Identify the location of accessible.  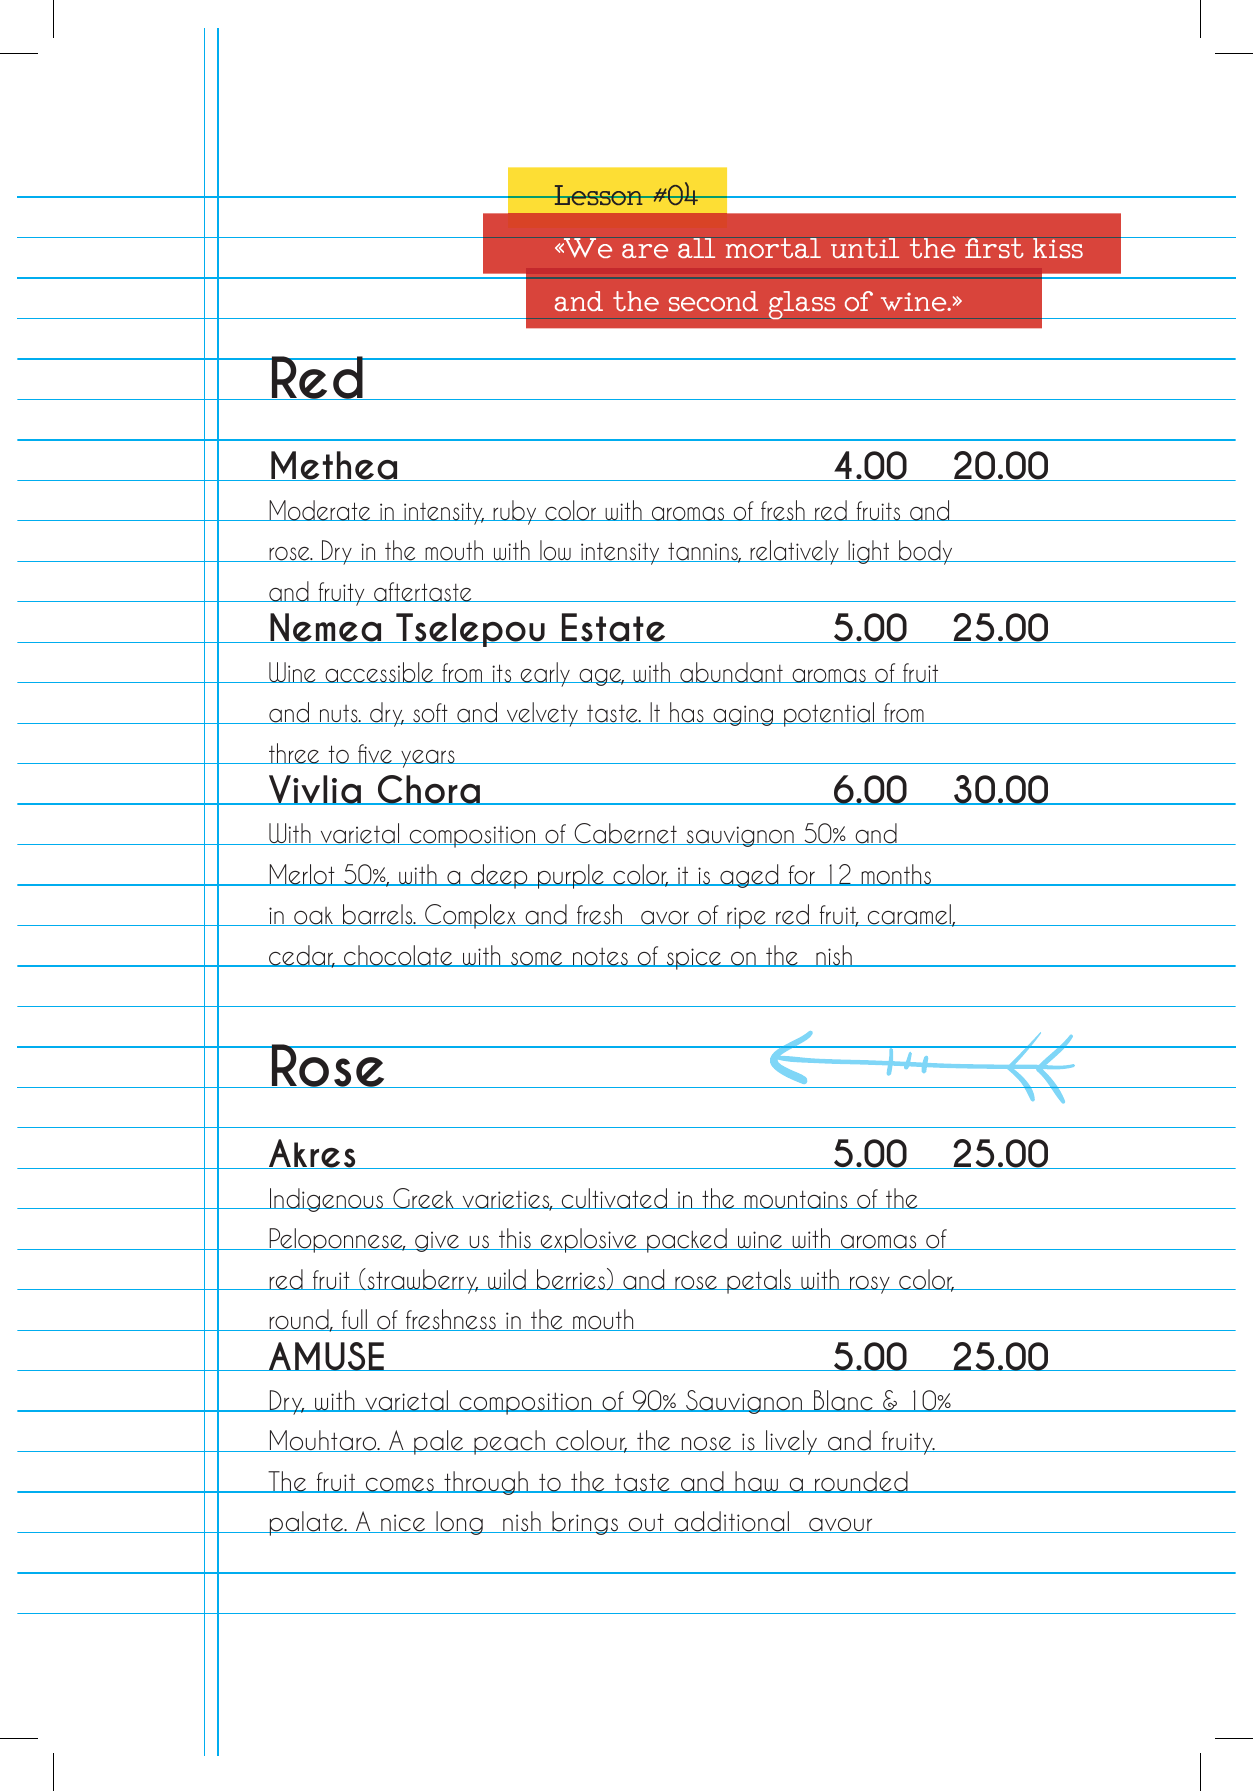
(379, 672).
